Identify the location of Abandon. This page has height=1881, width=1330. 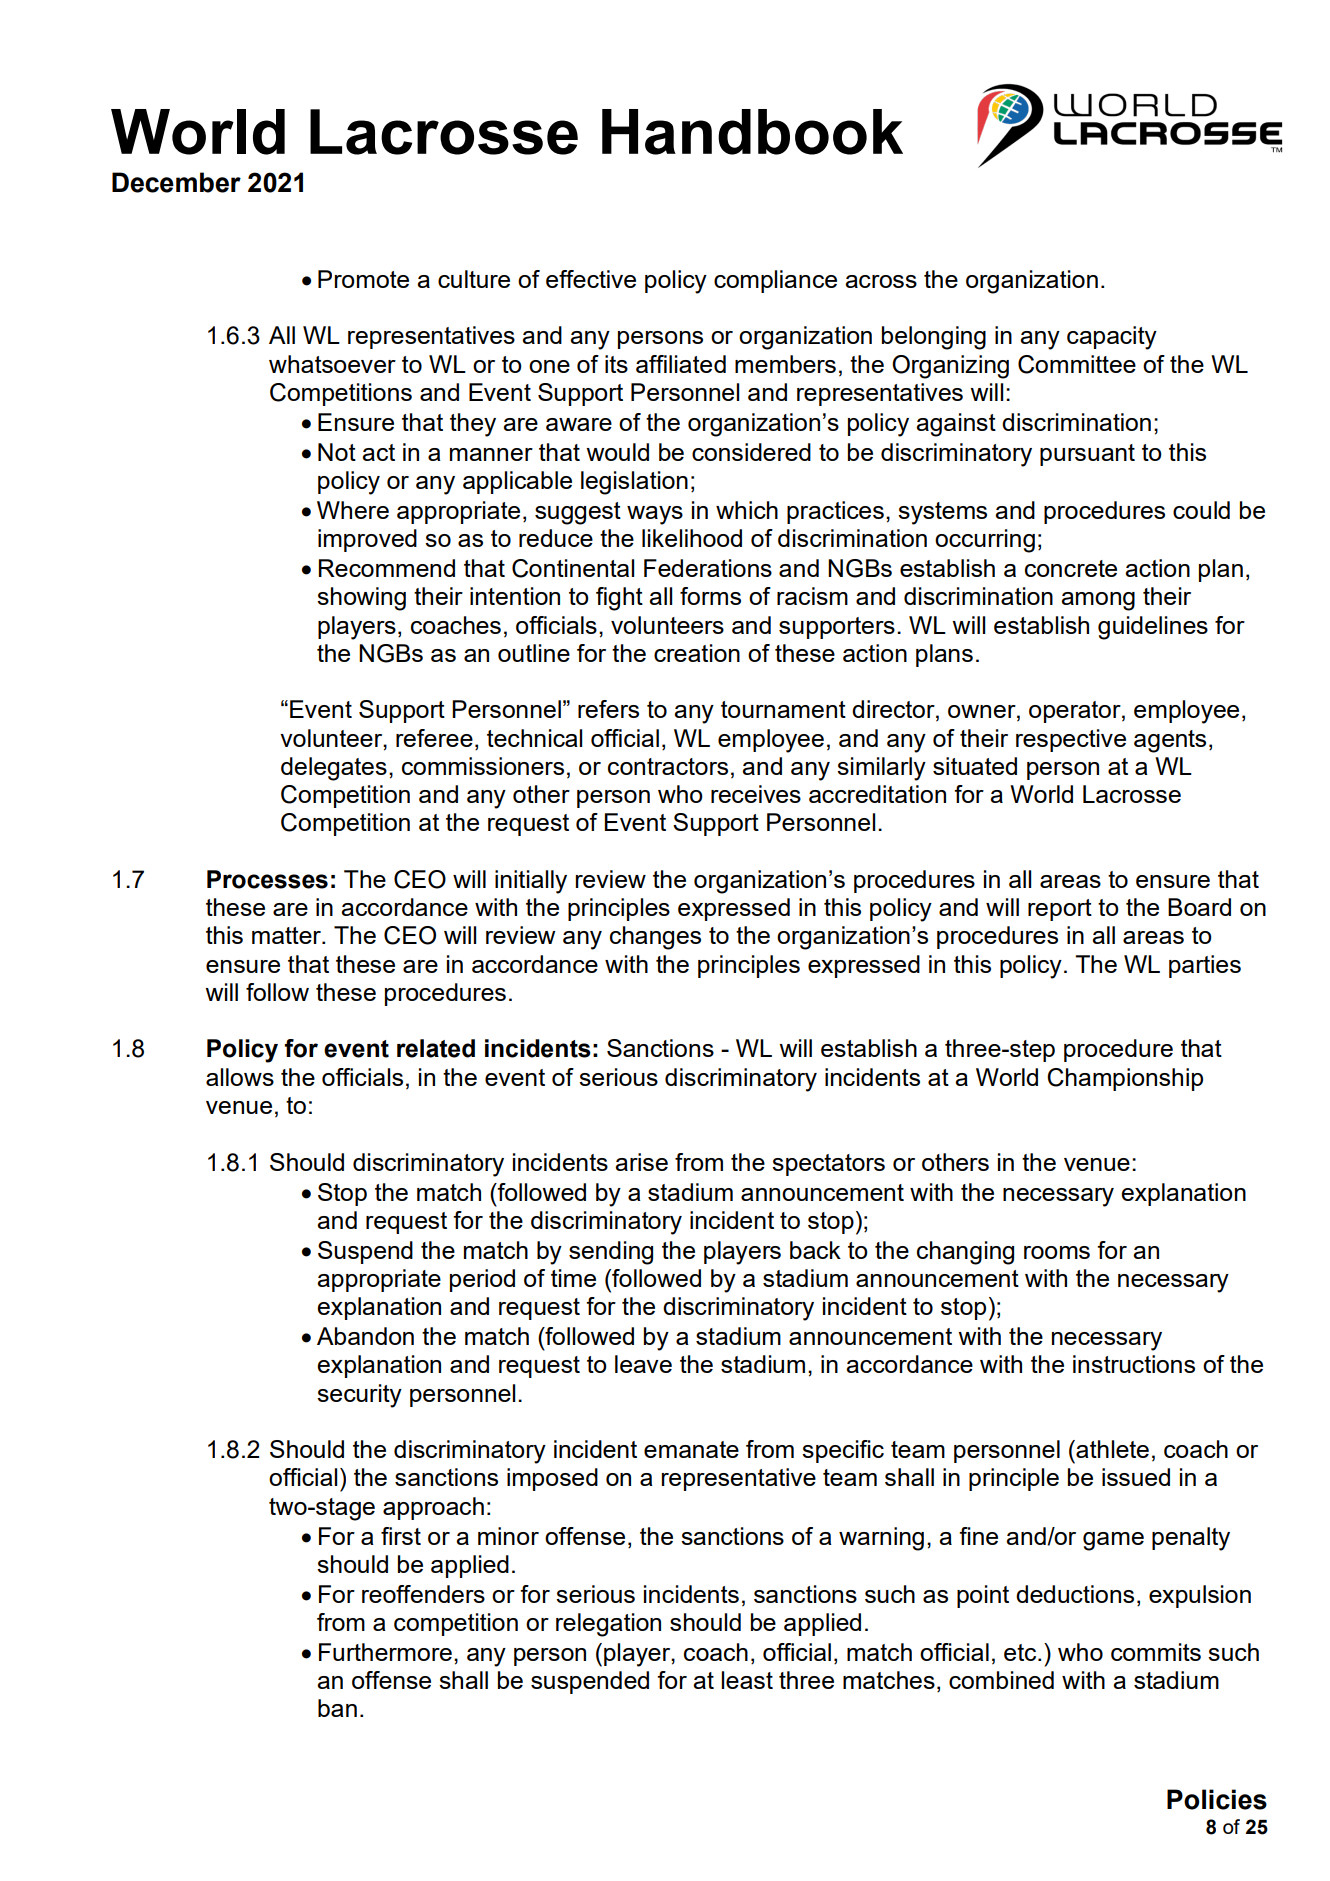
(365, 1336).
